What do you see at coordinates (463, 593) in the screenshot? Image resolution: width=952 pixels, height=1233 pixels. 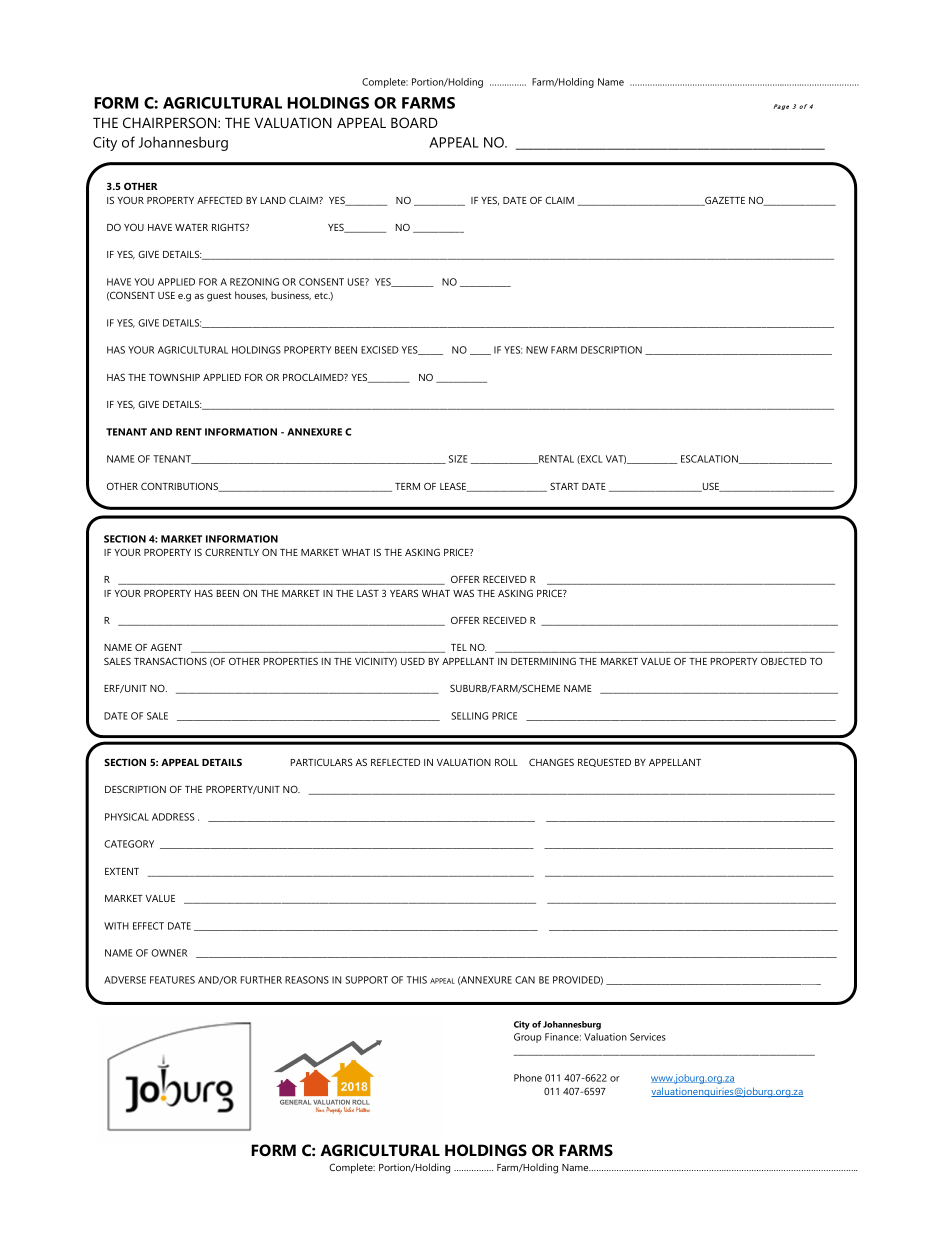 I see `WAS` at bounding box center [463, 593].
